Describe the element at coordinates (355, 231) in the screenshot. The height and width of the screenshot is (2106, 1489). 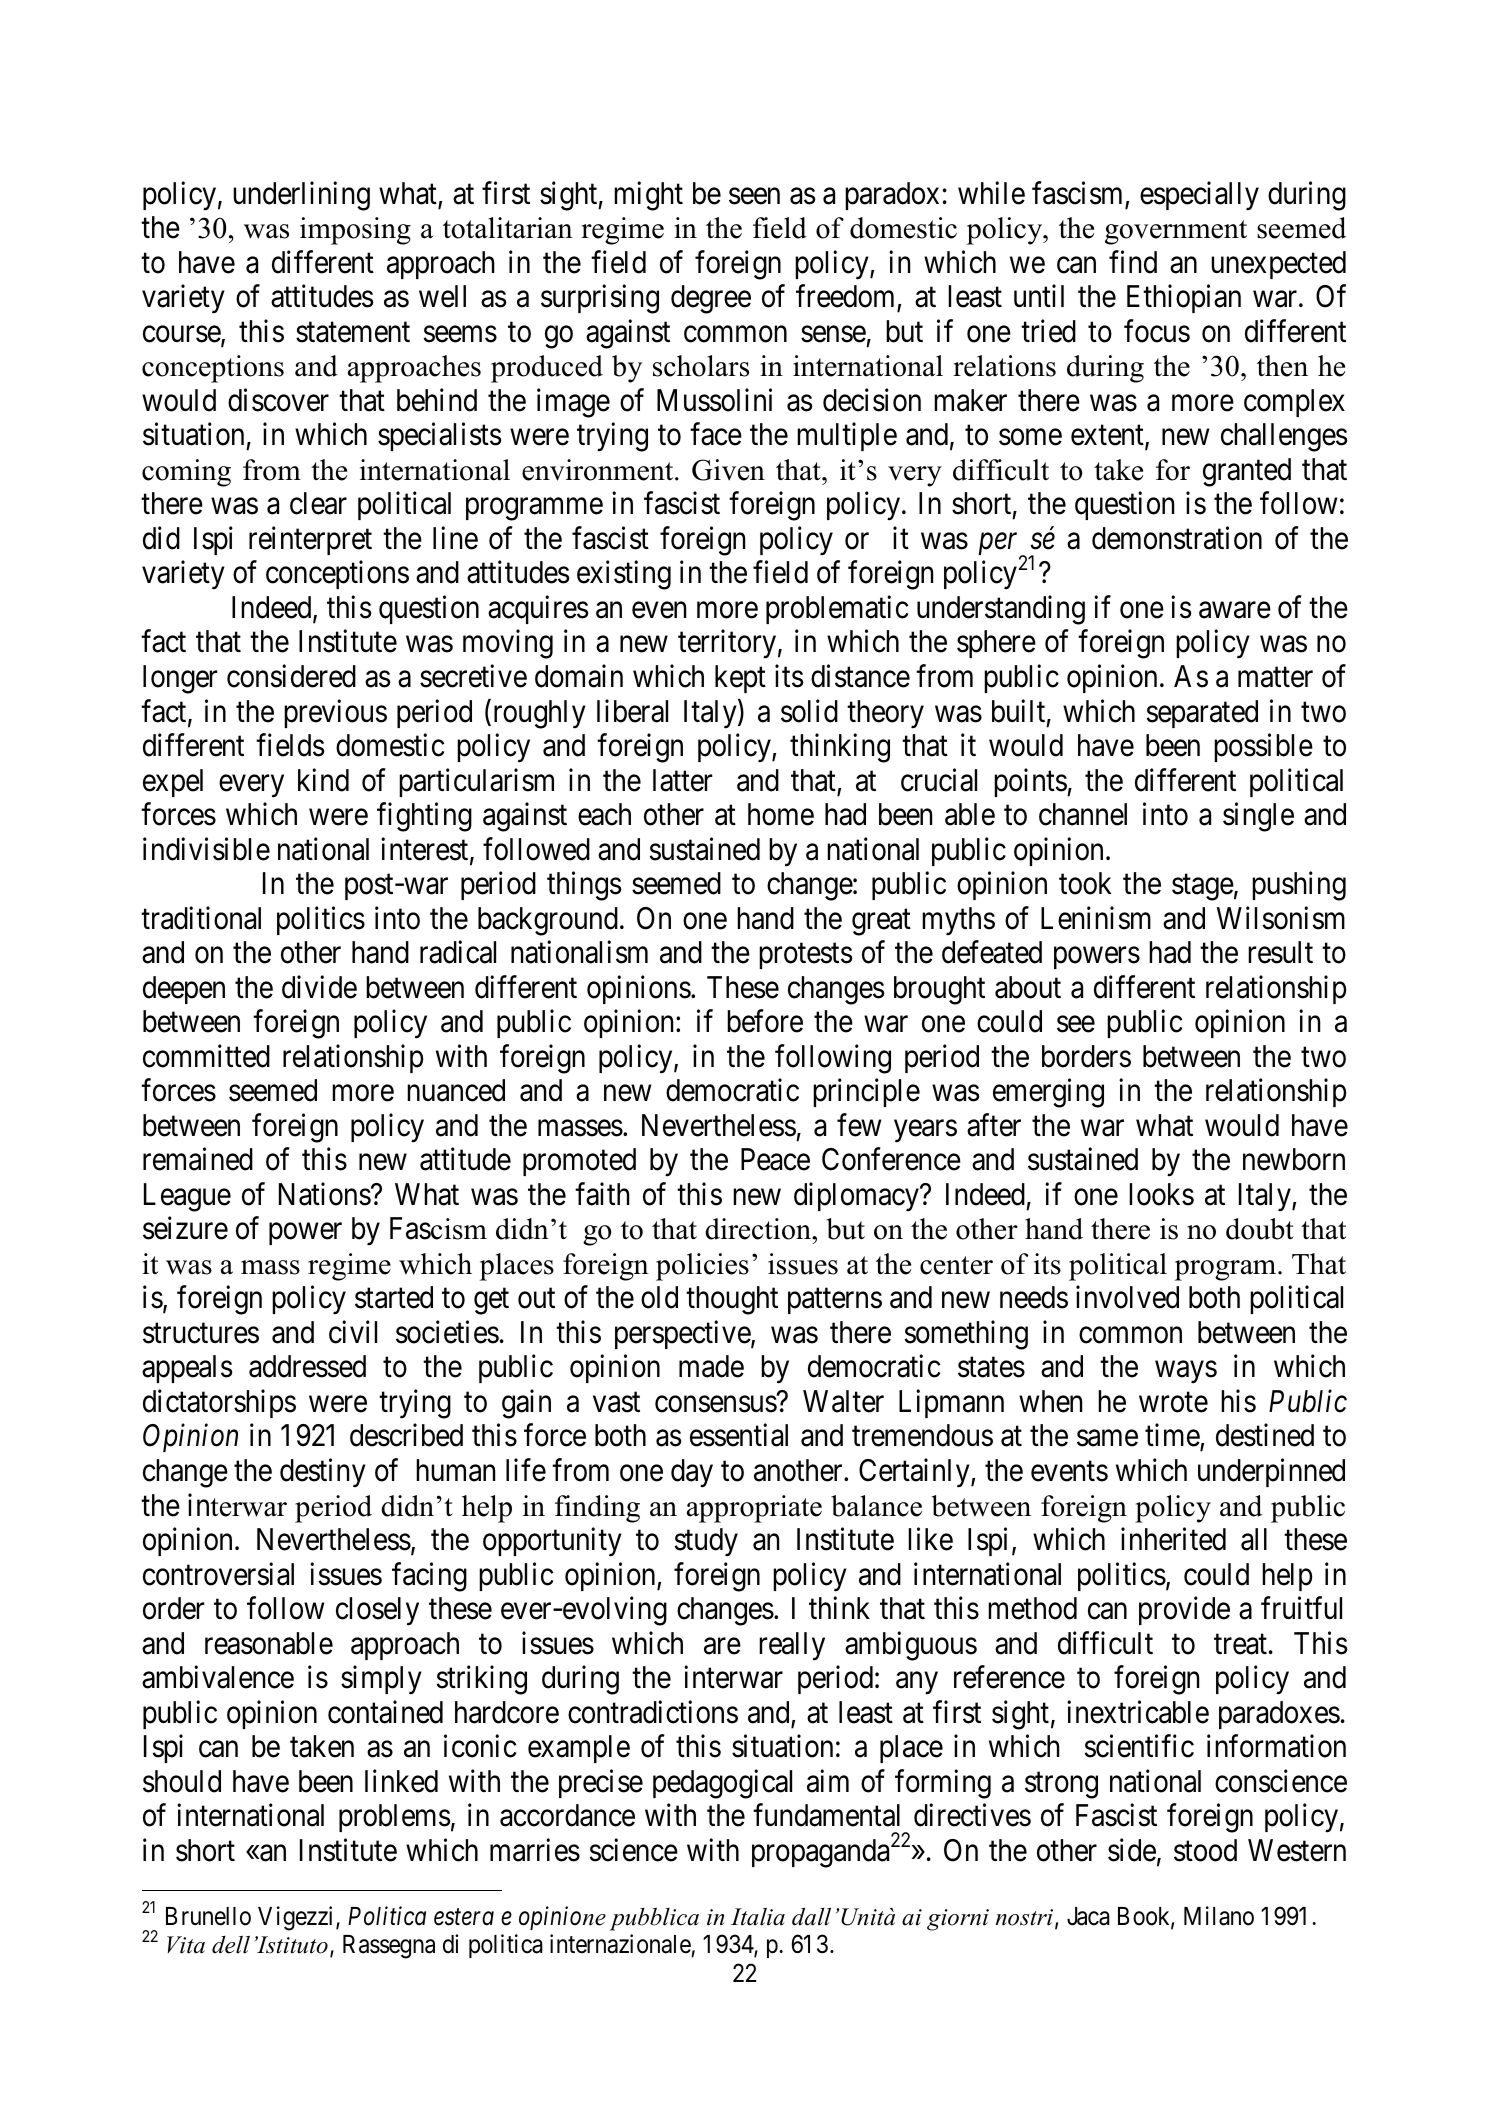
I see `imposing` at that location.
